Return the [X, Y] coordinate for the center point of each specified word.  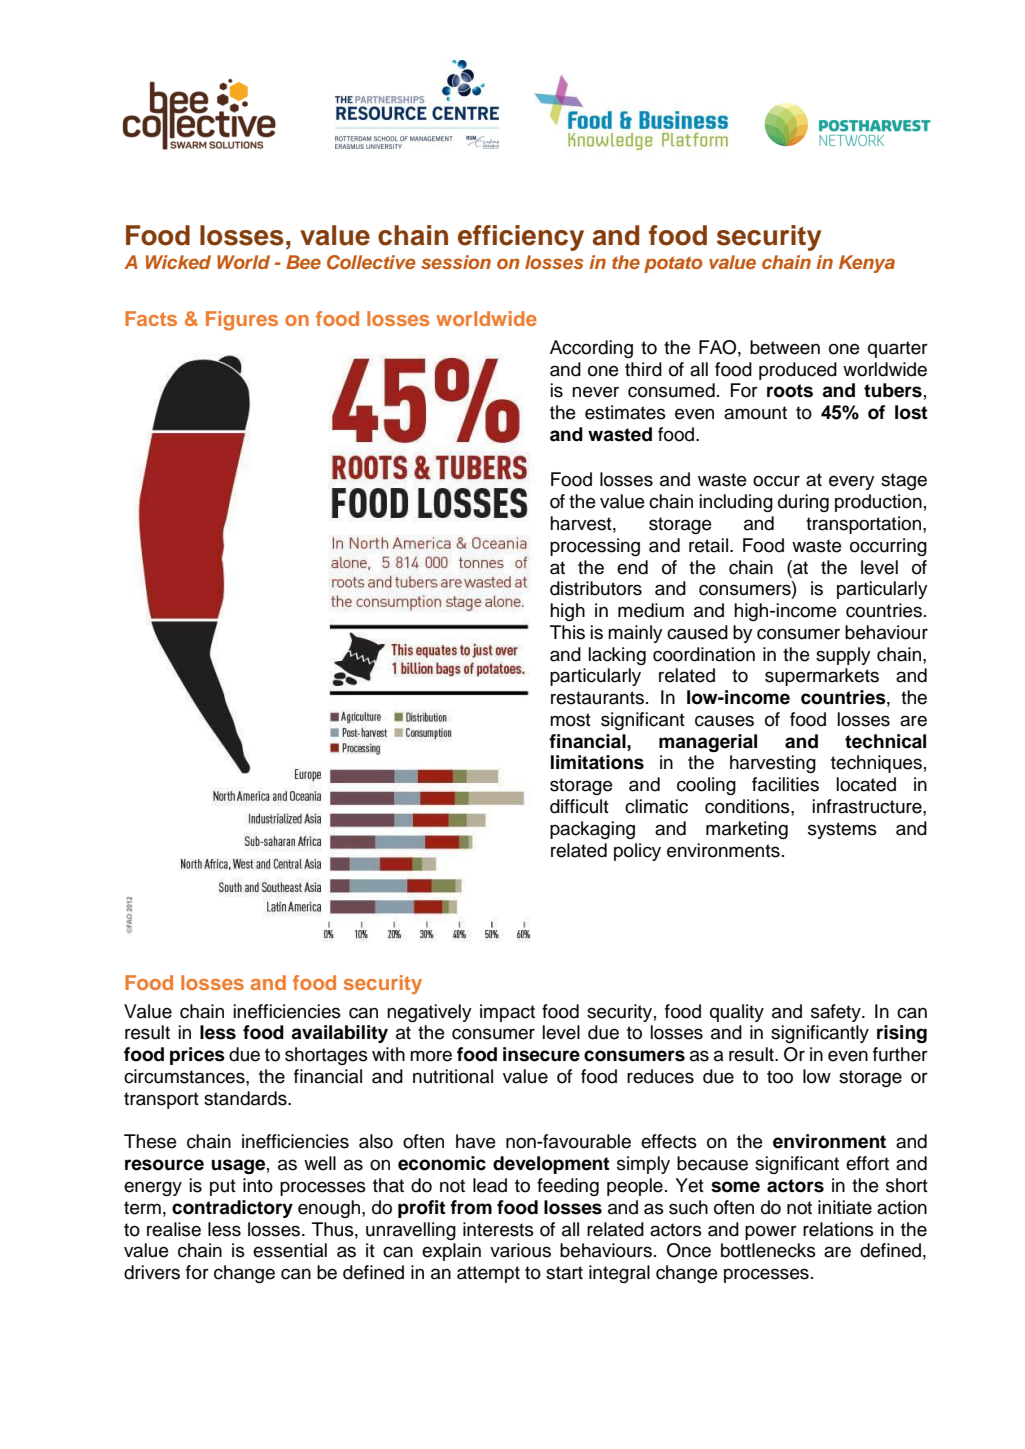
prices [197, 1056]
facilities [785, 784]
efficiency [521, 238]
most [570, 720]
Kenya [867, 264]
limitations [597, 762]
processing [595, 547]
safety [837, 1013]
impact [507, 1013]
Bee [303, 262]
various [520, 1250]
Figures [242, 321]
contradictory [232, 1209]
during [803, 503]
